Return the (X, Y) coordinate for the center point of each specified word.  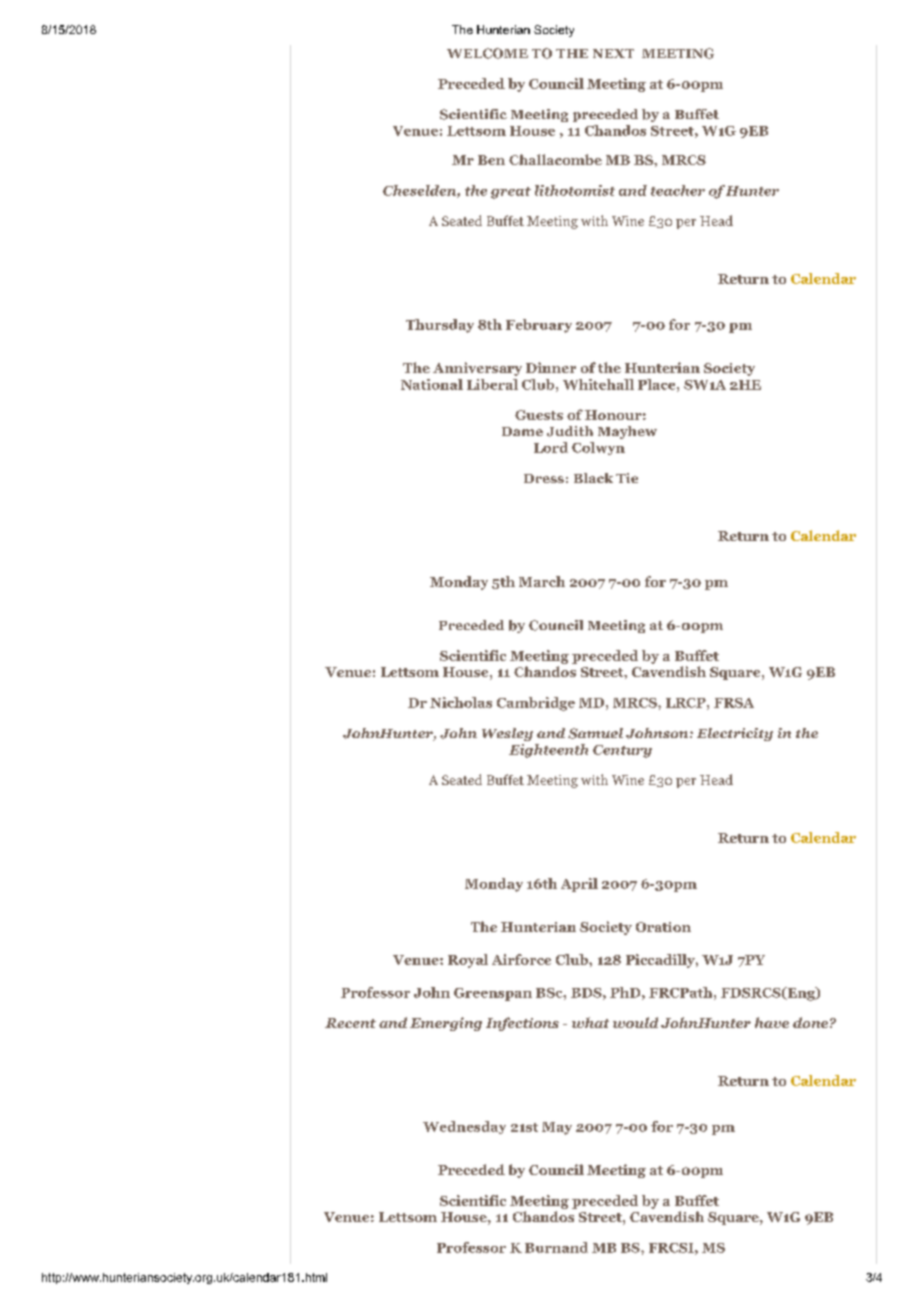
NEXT (613, 53)
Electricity (735, 734)
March (542, 581)
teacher (678, 190)
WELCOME (487, 53)
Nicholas (461, 702)
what (590, 1022)
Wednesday (464, 1127)
